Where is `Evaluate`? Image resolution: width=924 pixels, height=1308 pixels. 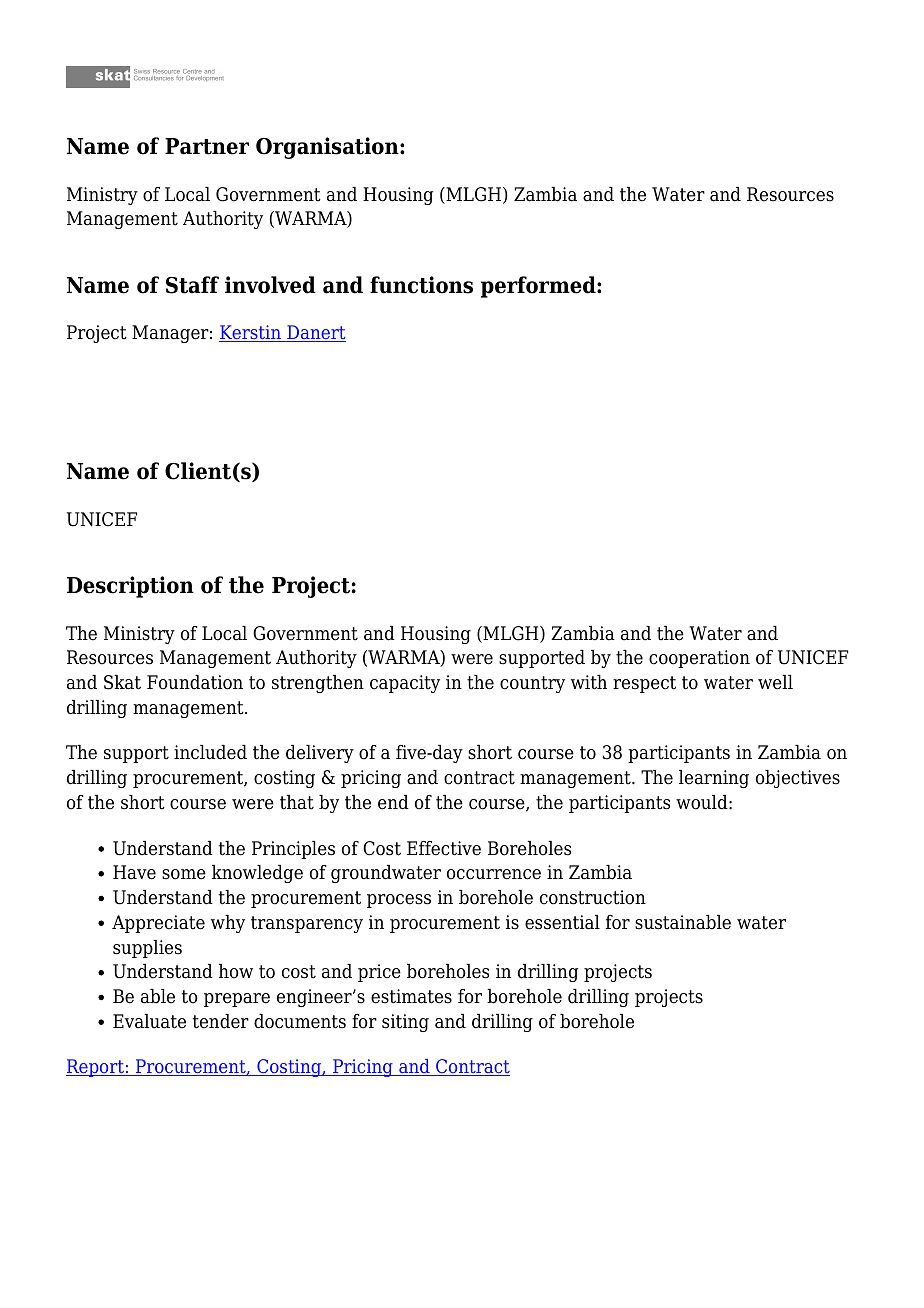
Evaluate is located at coordinates (149, 1021).
